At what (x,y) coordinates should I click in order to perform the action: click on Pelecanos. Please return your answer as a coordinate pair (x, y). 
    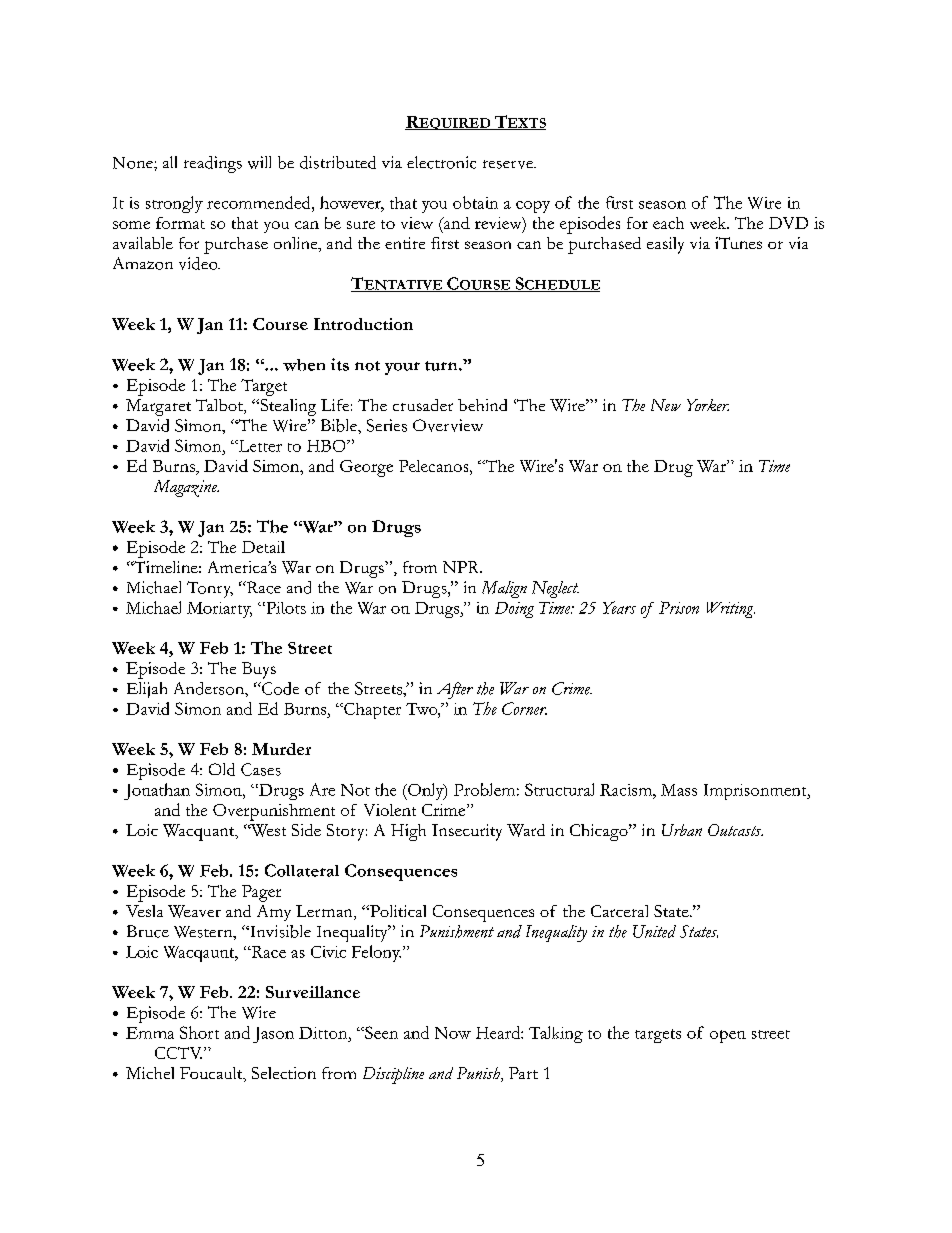
    Looking at the image, I should click on (435, 466).
